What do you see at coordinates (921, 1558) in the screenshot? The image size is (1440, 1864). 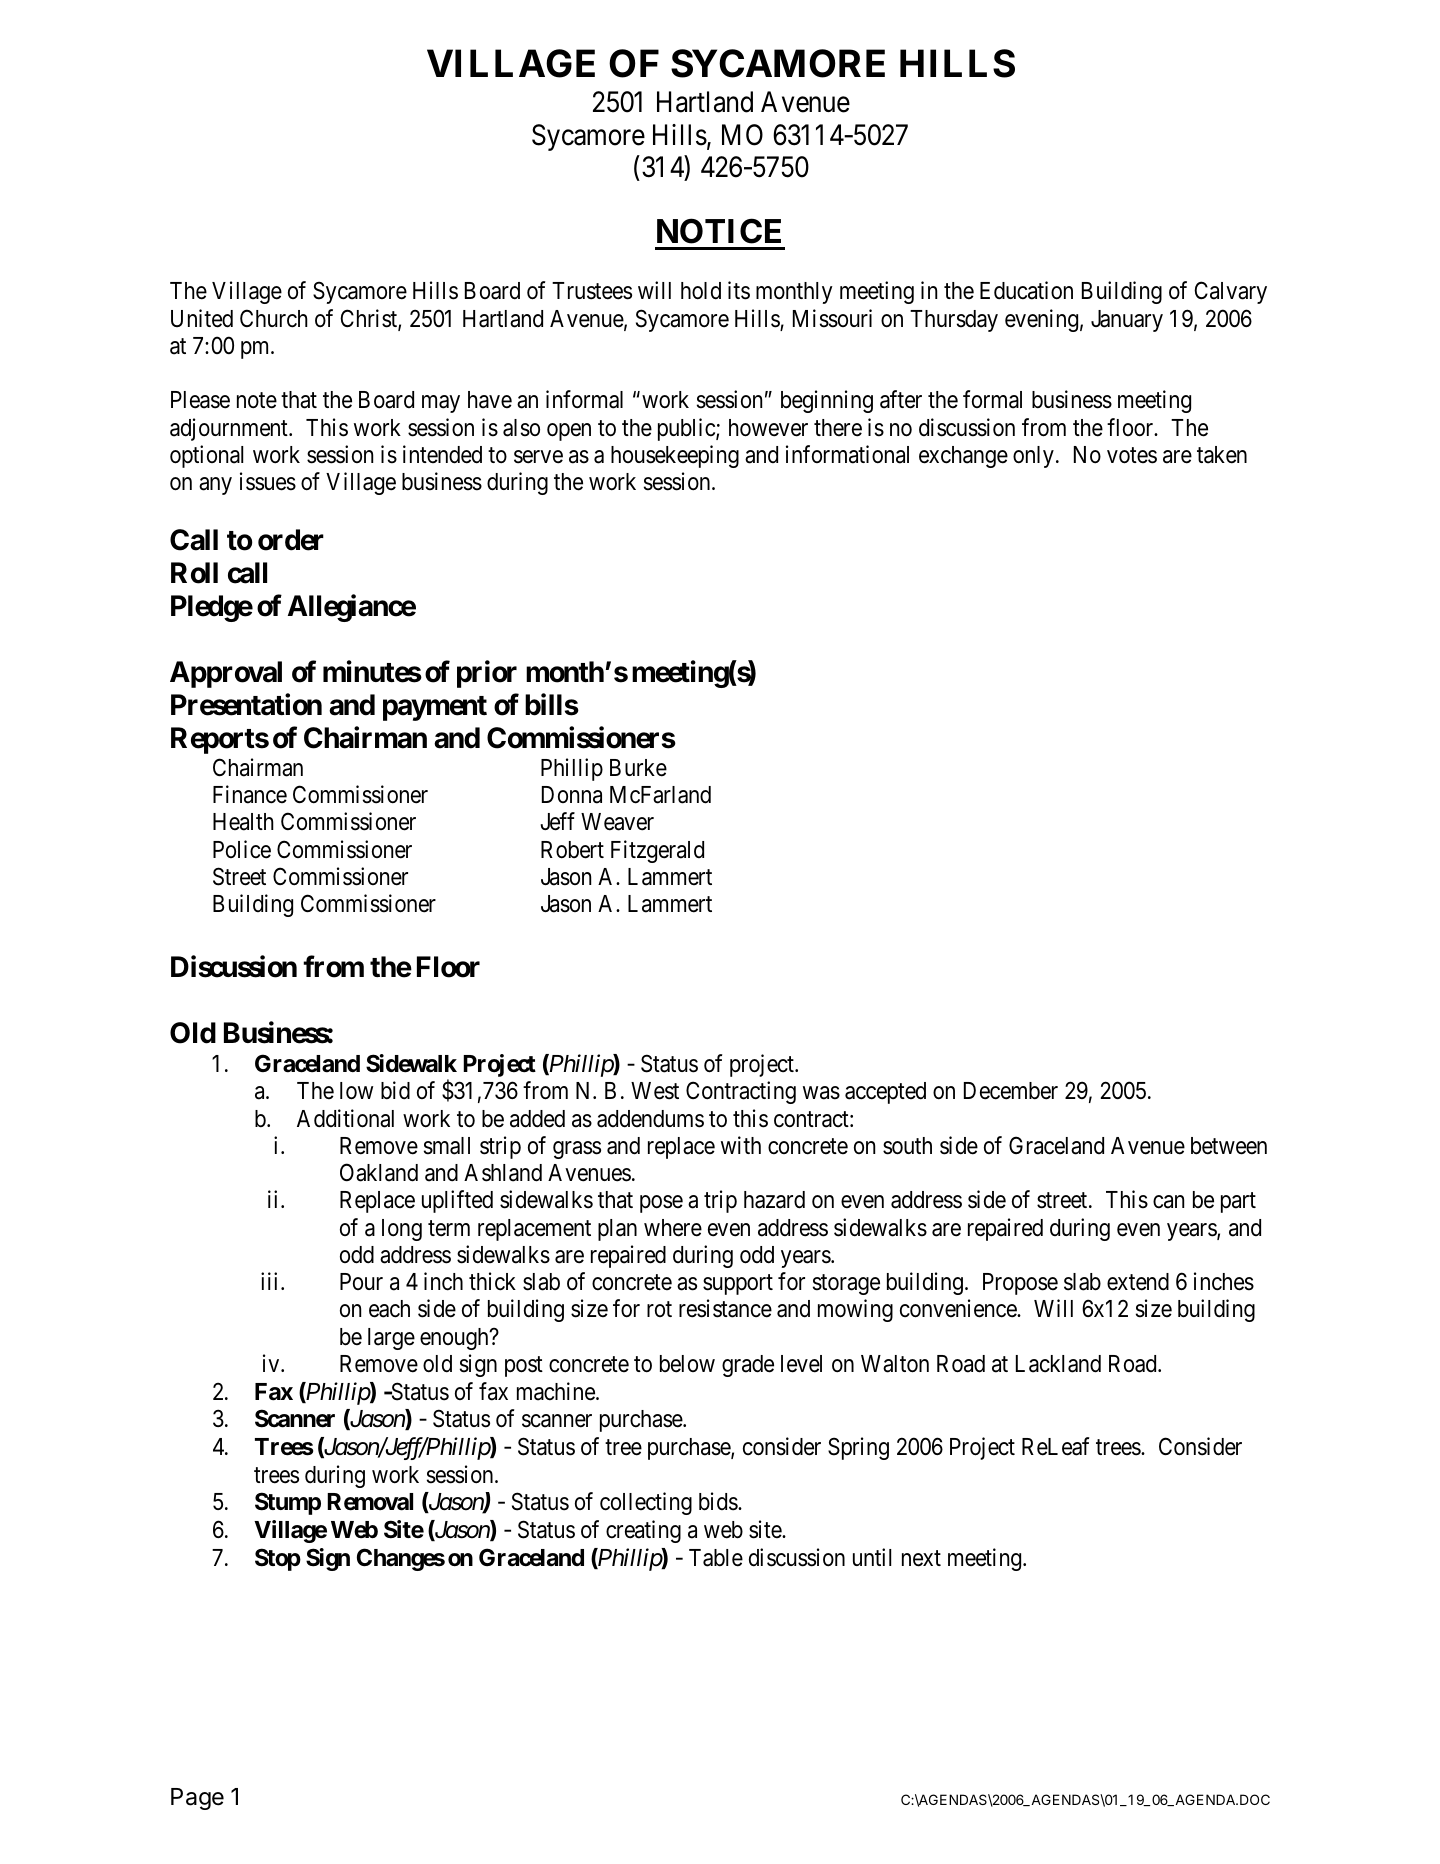 I see `next` at bounding box center [921, 1558].
